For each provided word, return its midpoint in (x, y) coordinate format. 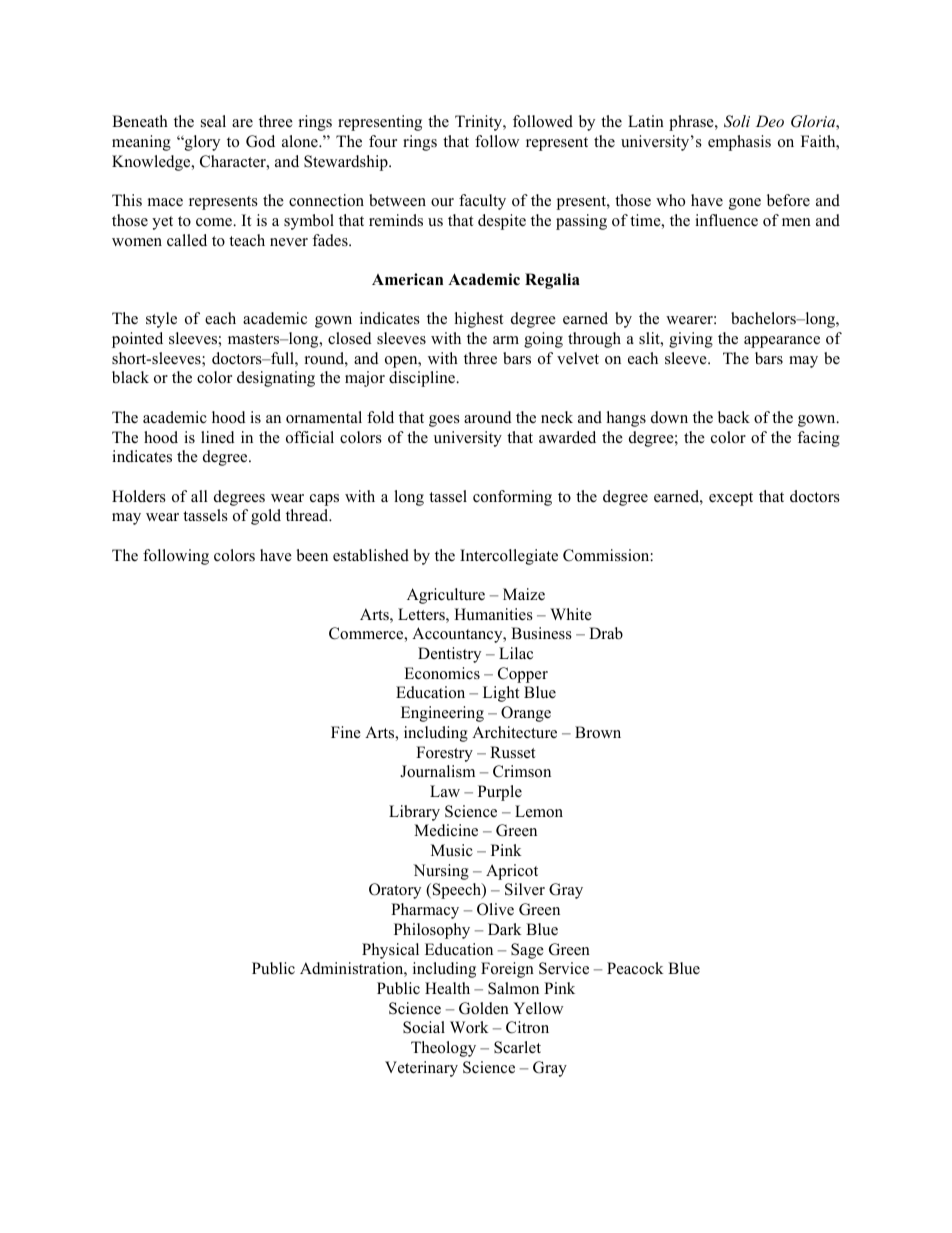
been (312, 555)
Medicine (446, 830)
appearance (782, 342)
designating (276, 379)
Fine (346, 732)
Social (424, 1027)
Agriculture (446, 596)
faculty (482, 202)
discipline (423, 379)
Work (469, 1027)
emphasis (739, 143)
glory (201, 143)
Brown (598, 732)
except (731, 499)
